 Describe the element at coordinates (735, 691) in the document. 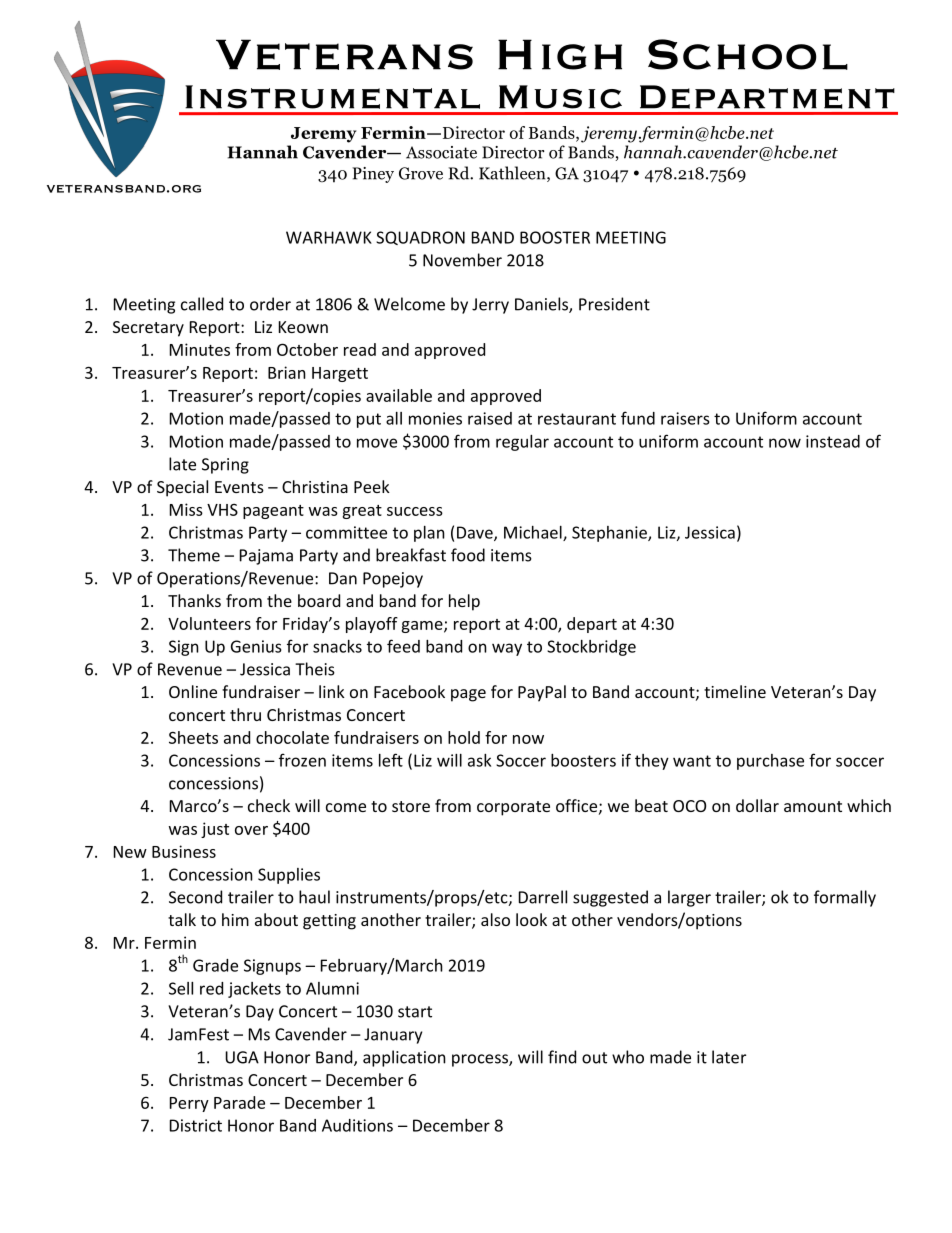

I see `timeline` at that location.
